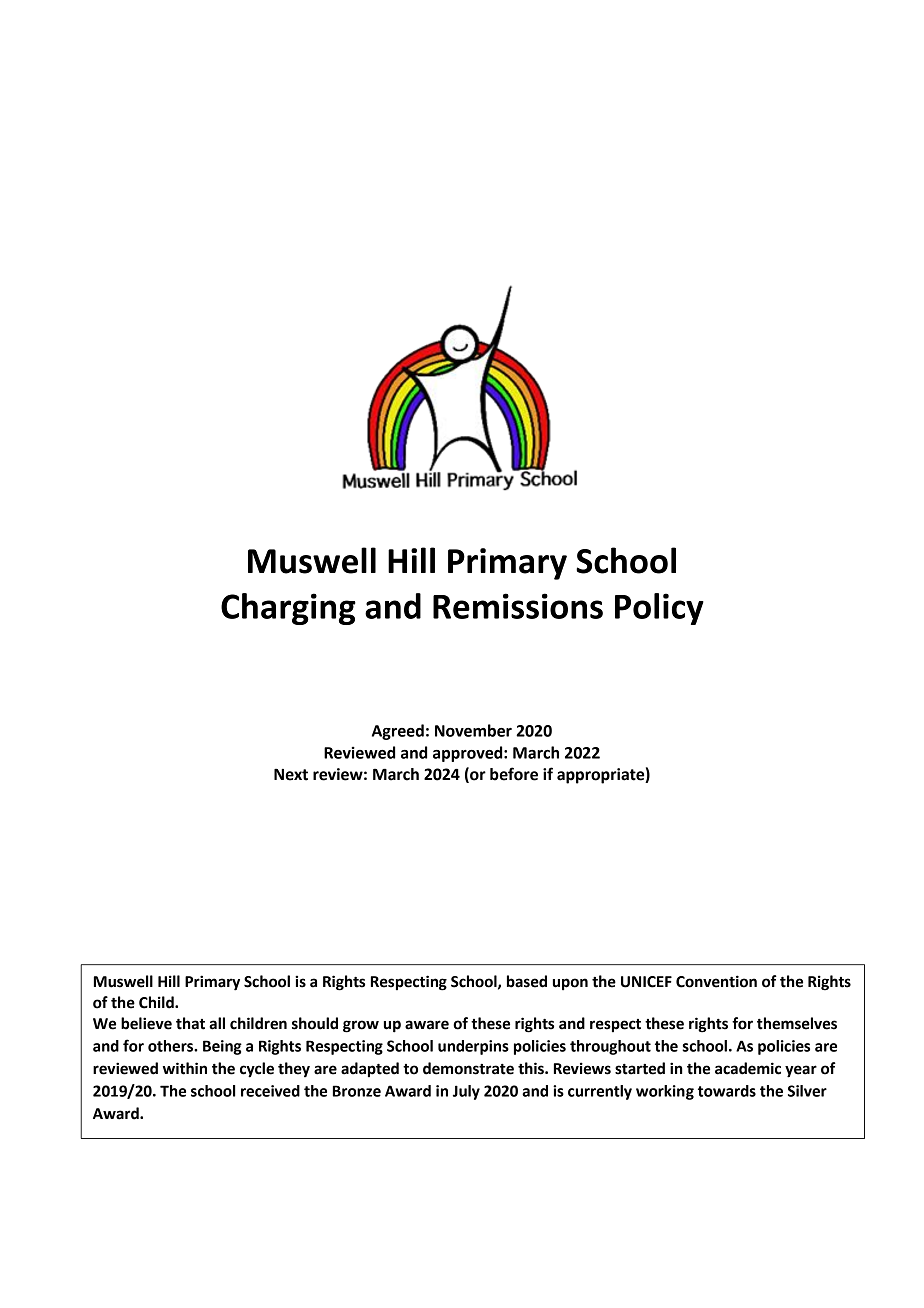  What do you see at coordinates (797, 1023) in the image?
I see `themselves` at bounding box center [797, 1023].
